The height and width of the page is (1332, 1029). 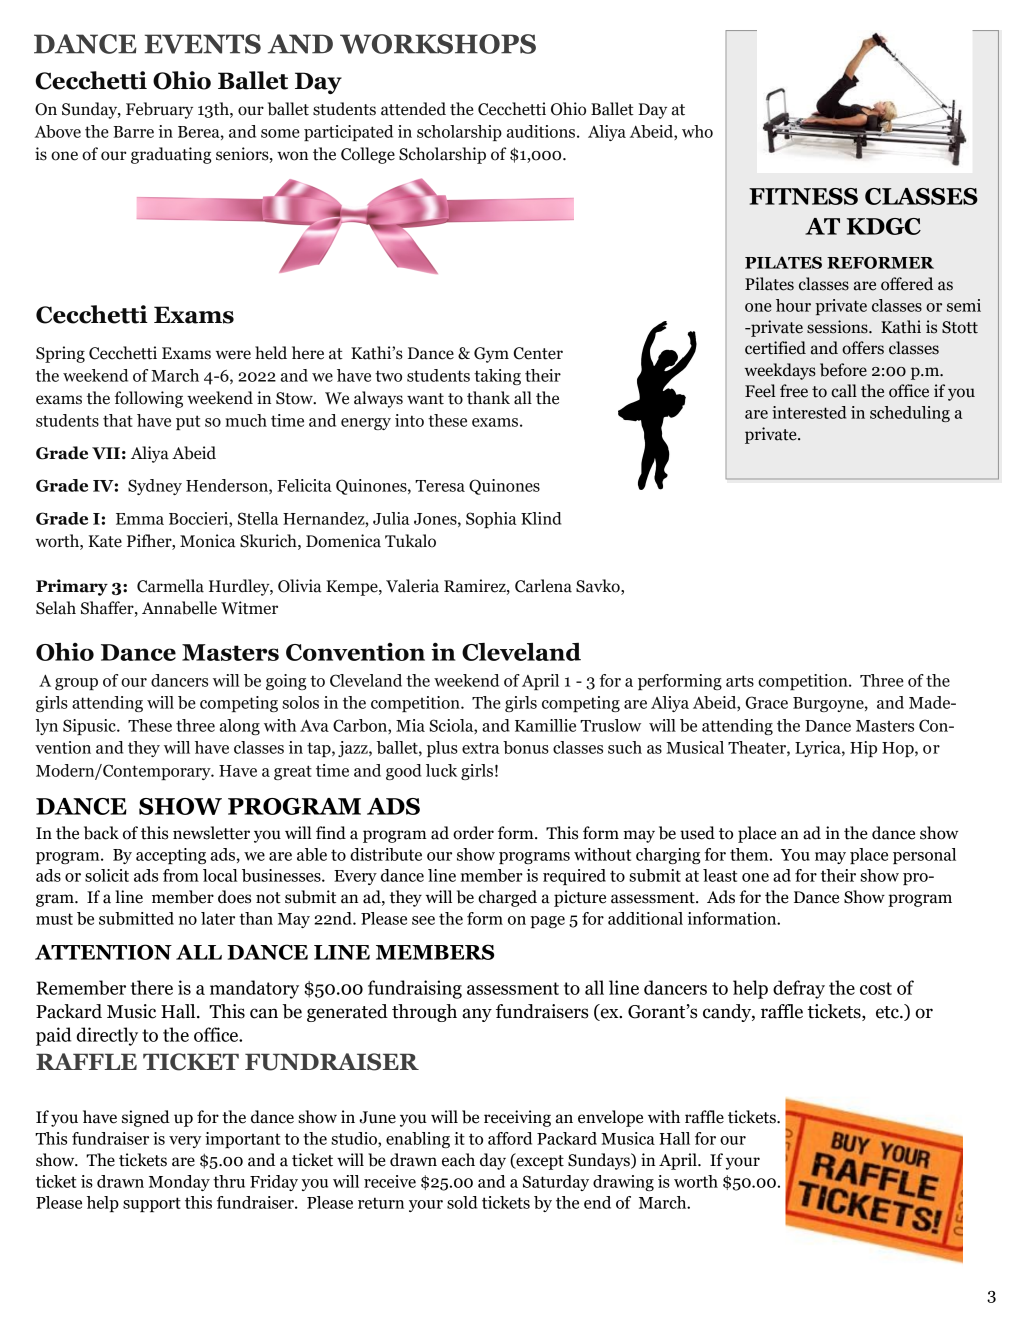 I want to click on Monday, so click(x=179, y=1183).
